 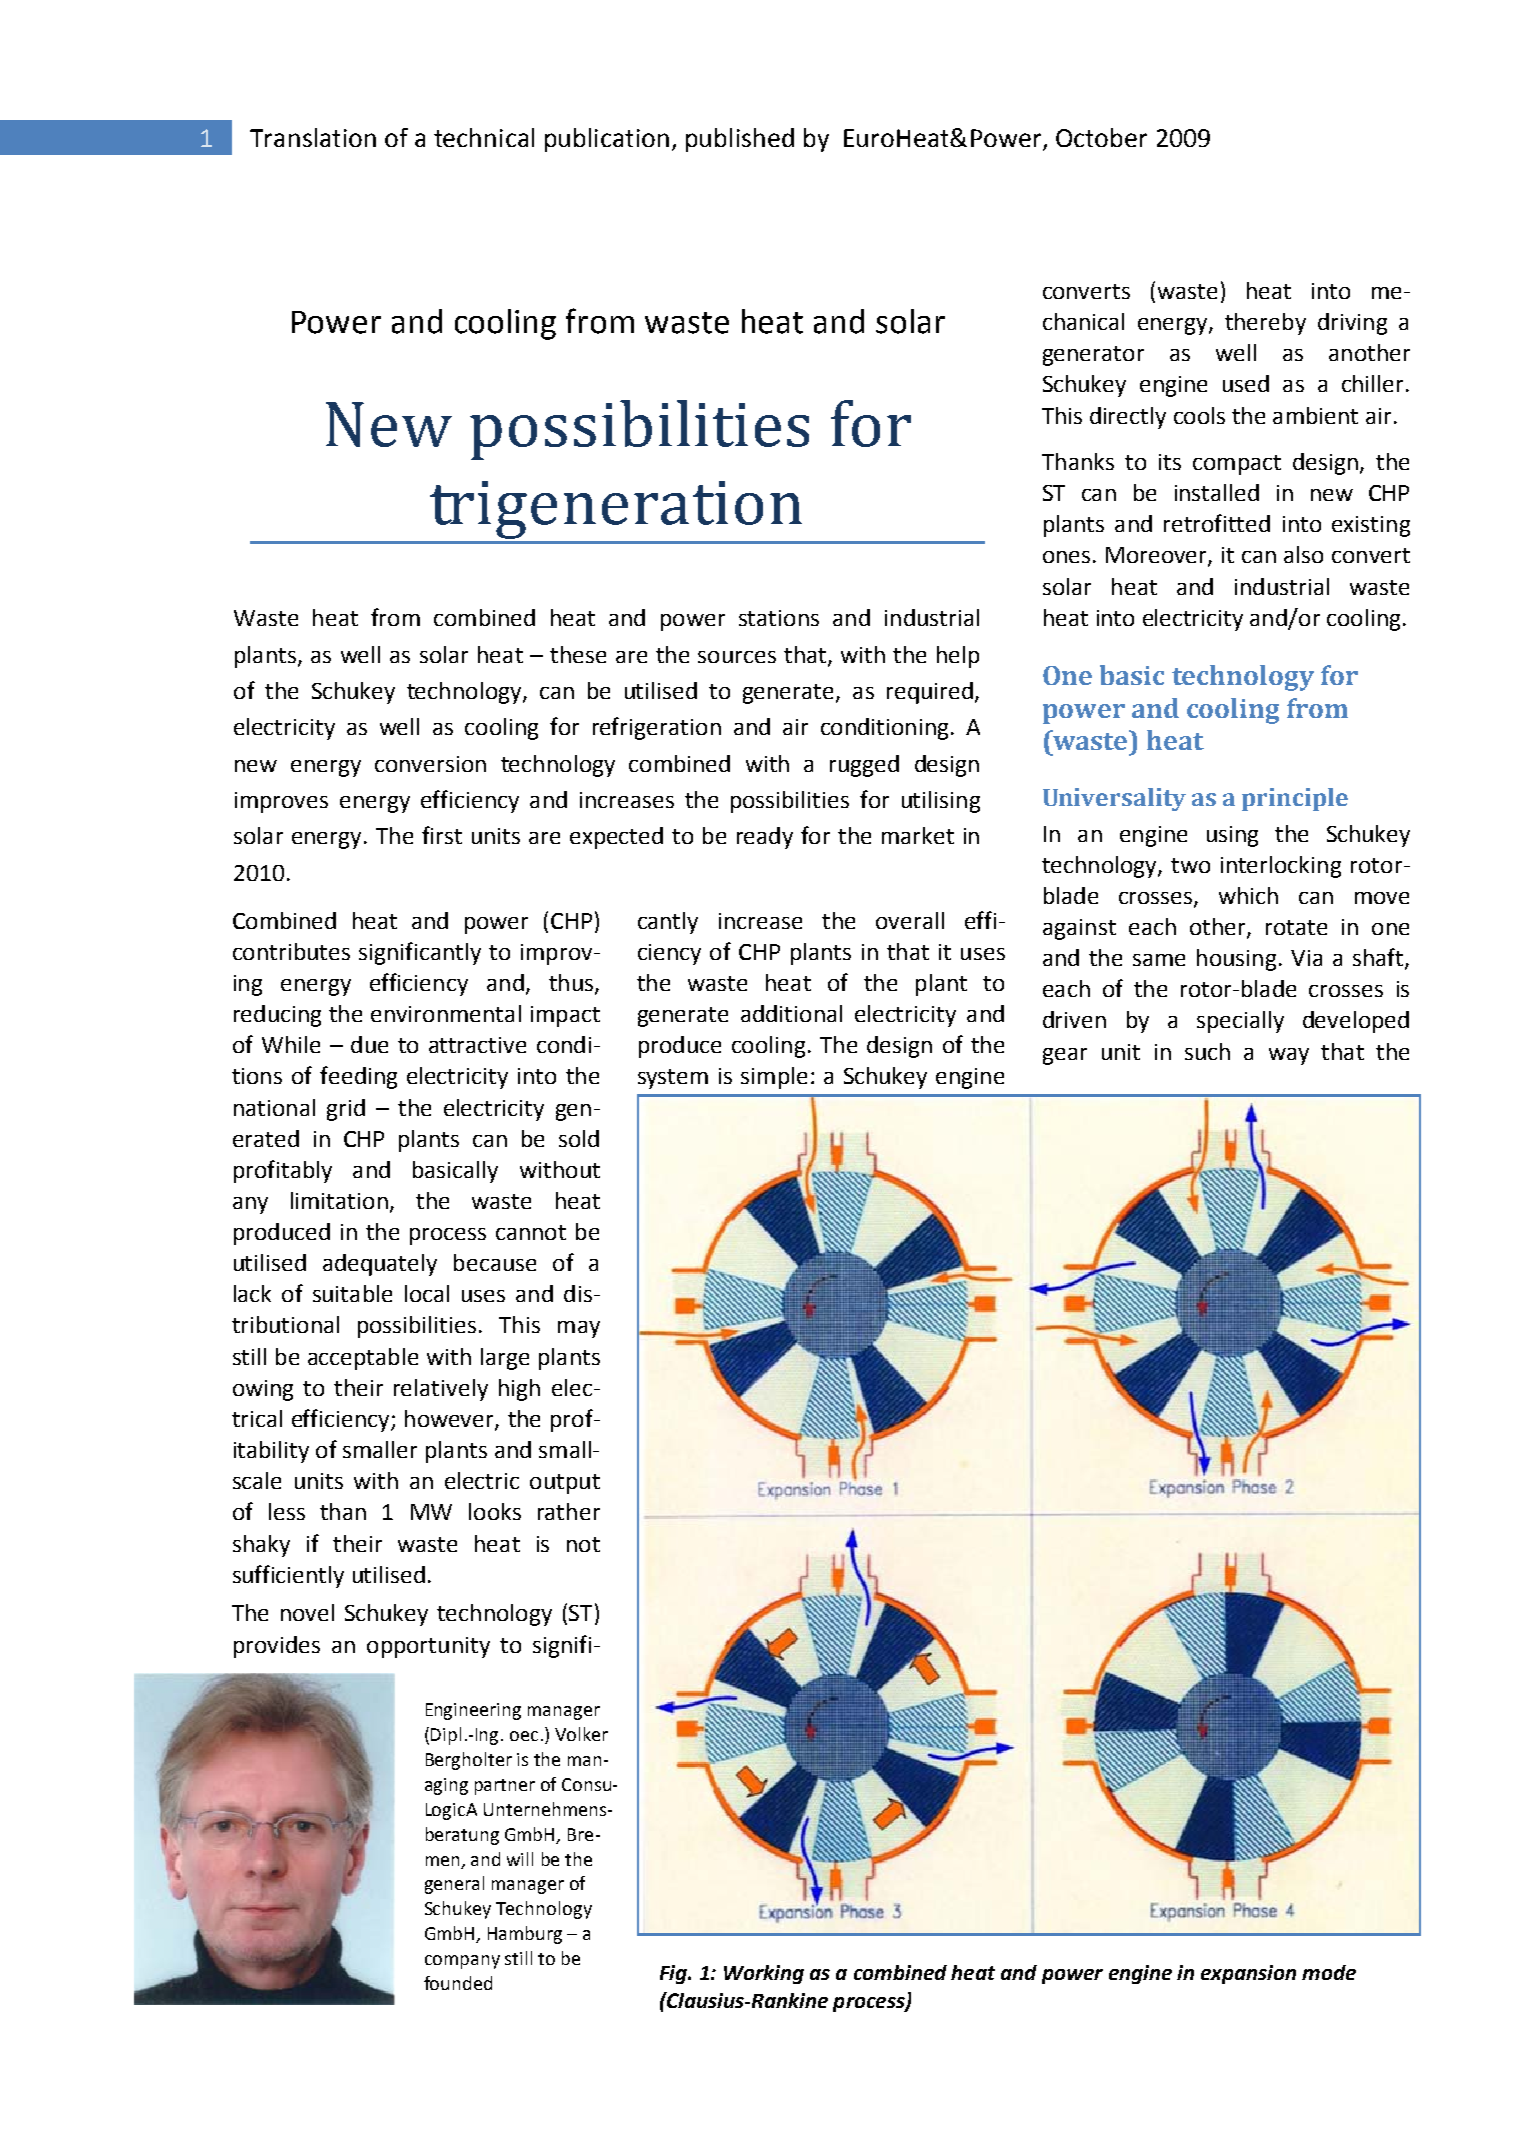 I want to click on may, so click(x=579, y=1329).
